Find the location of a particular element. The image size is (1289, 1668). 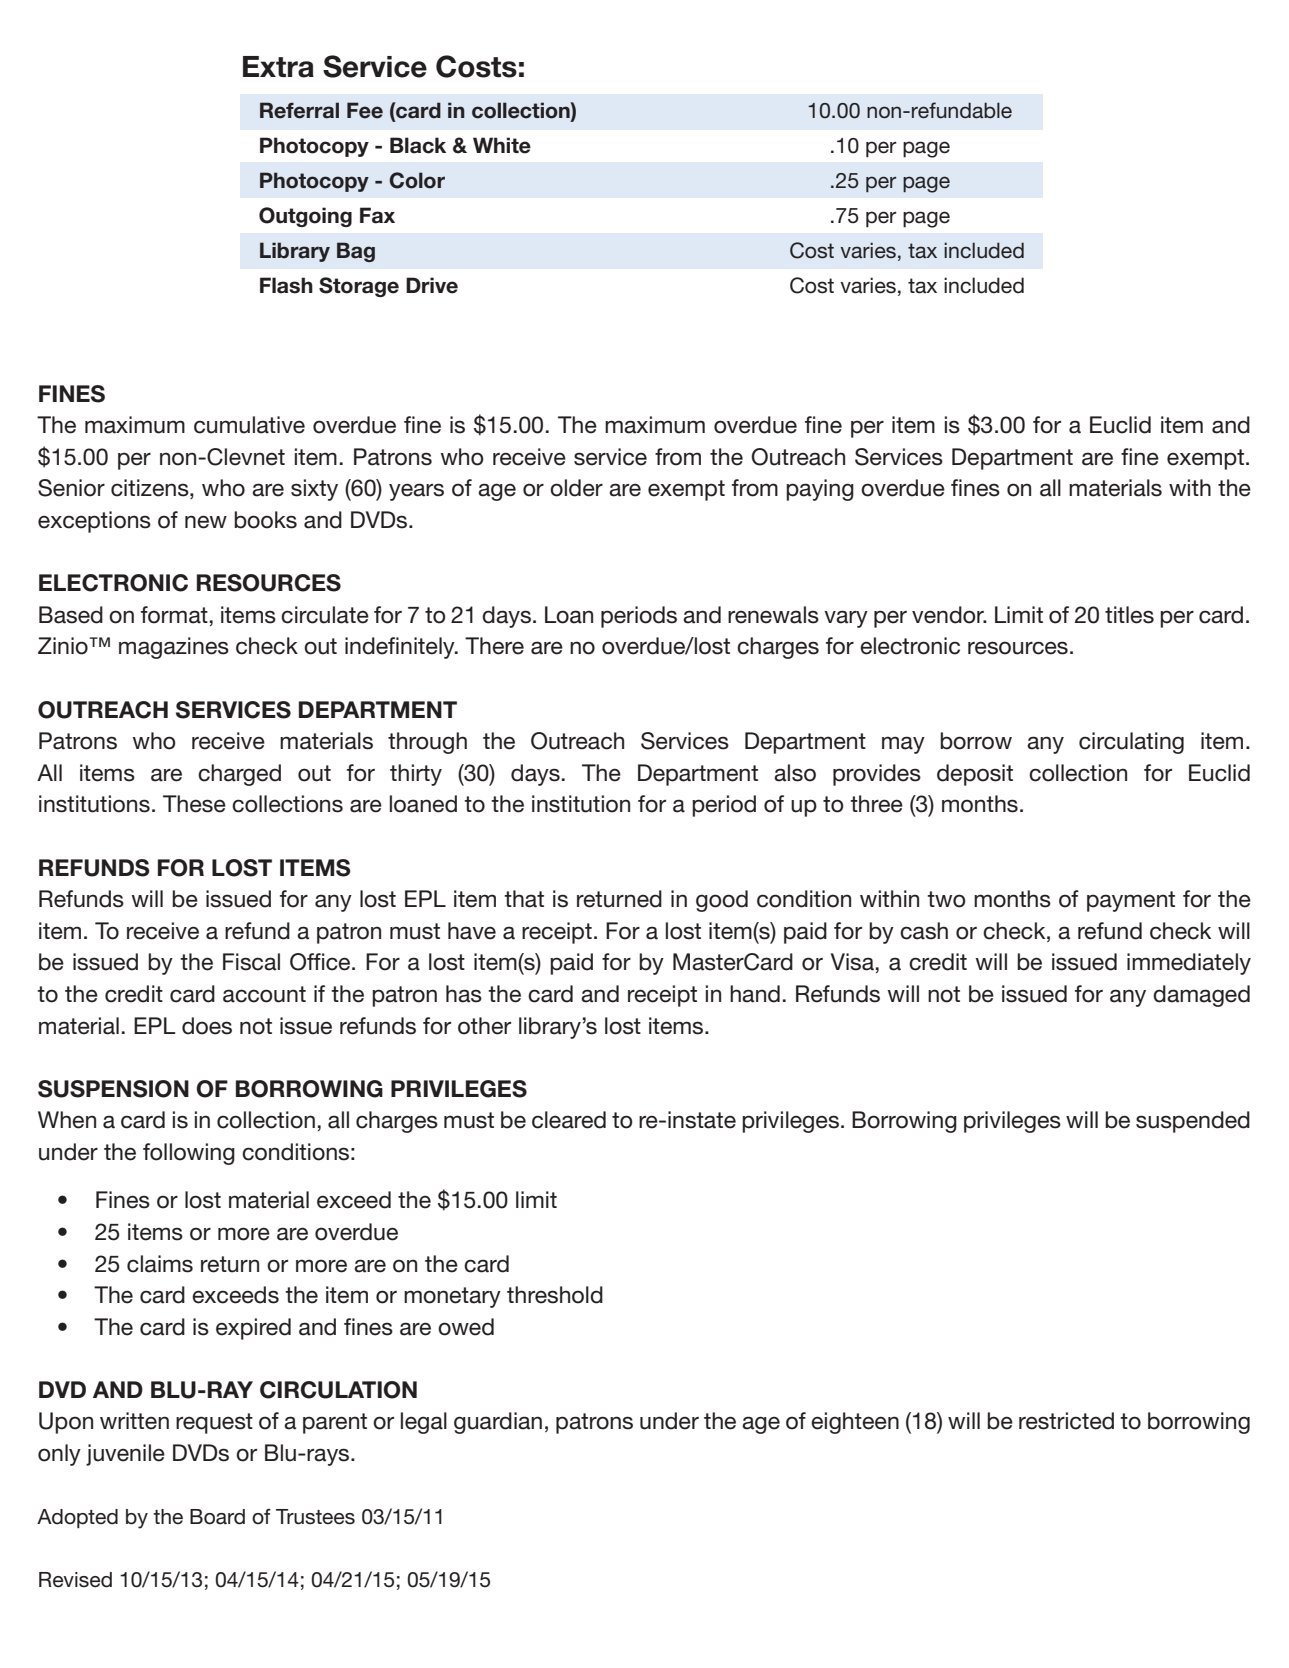

good is located at coordinates (722, 901).
